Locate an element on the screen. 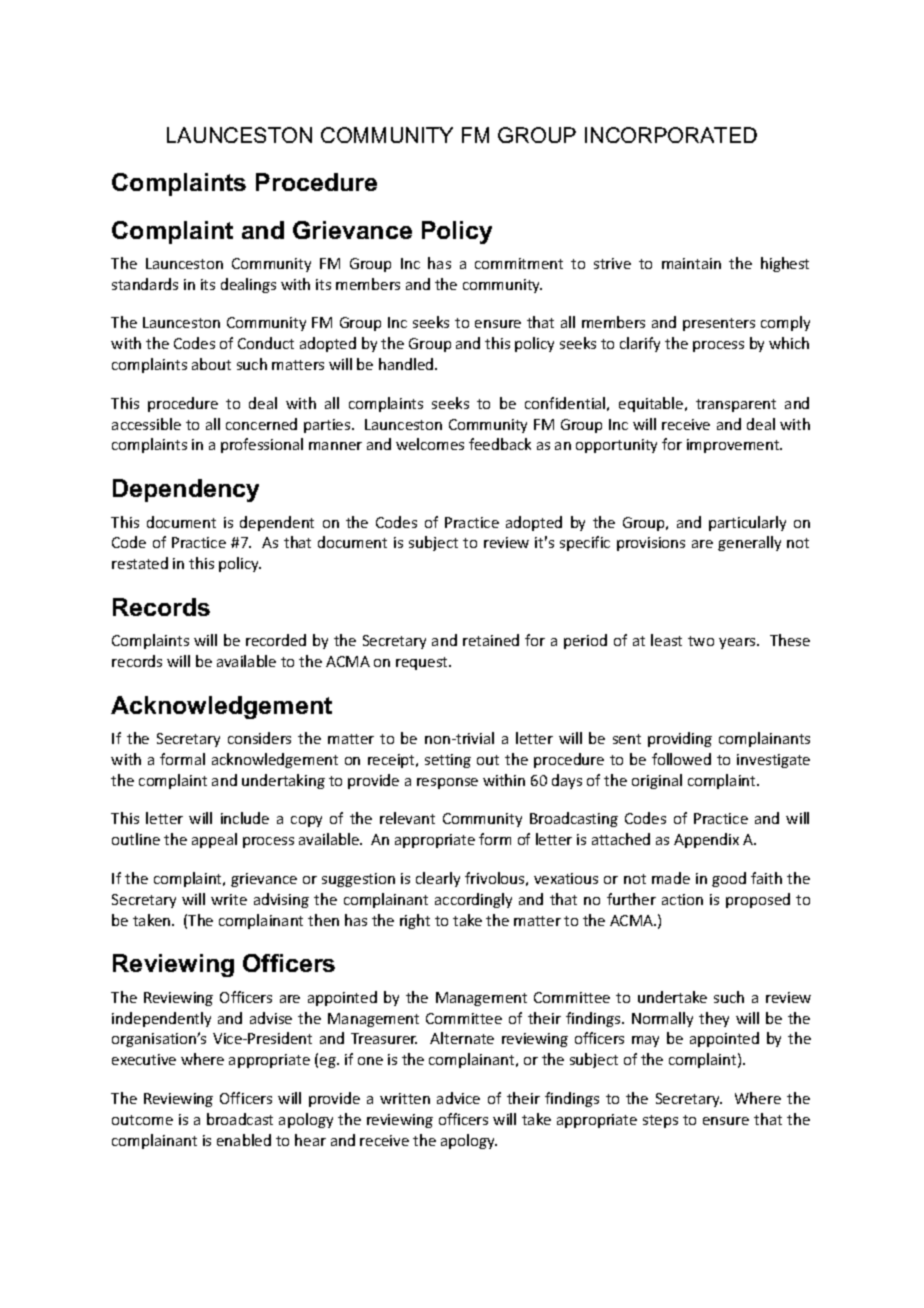 This screenshot has width=924, height=1308. retained is located at coordinates (491, 640).
